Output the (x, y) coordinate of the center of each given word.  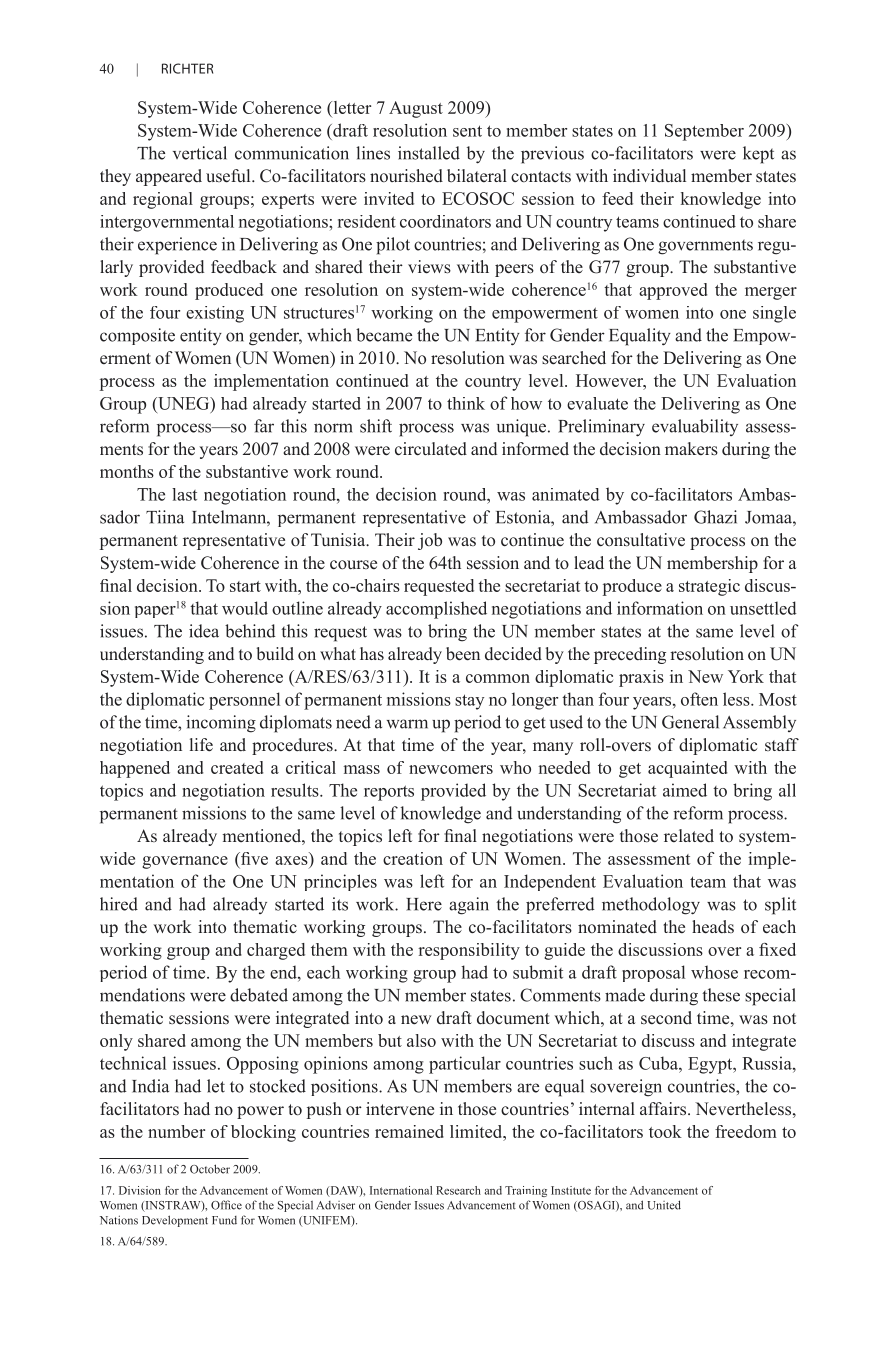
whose (714, 972)
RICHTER (187, 68)
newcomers (451, 769)
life (201, 745)
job (430, 541)
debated (259, 995)
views (429, 267)
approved (673, 291)
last (184, 494)
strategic (709, 587)
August (416, 109)
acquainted (687, 769)
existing (215, 314)
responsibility (469, 951)
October (210, 1169)
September (704, 132)
